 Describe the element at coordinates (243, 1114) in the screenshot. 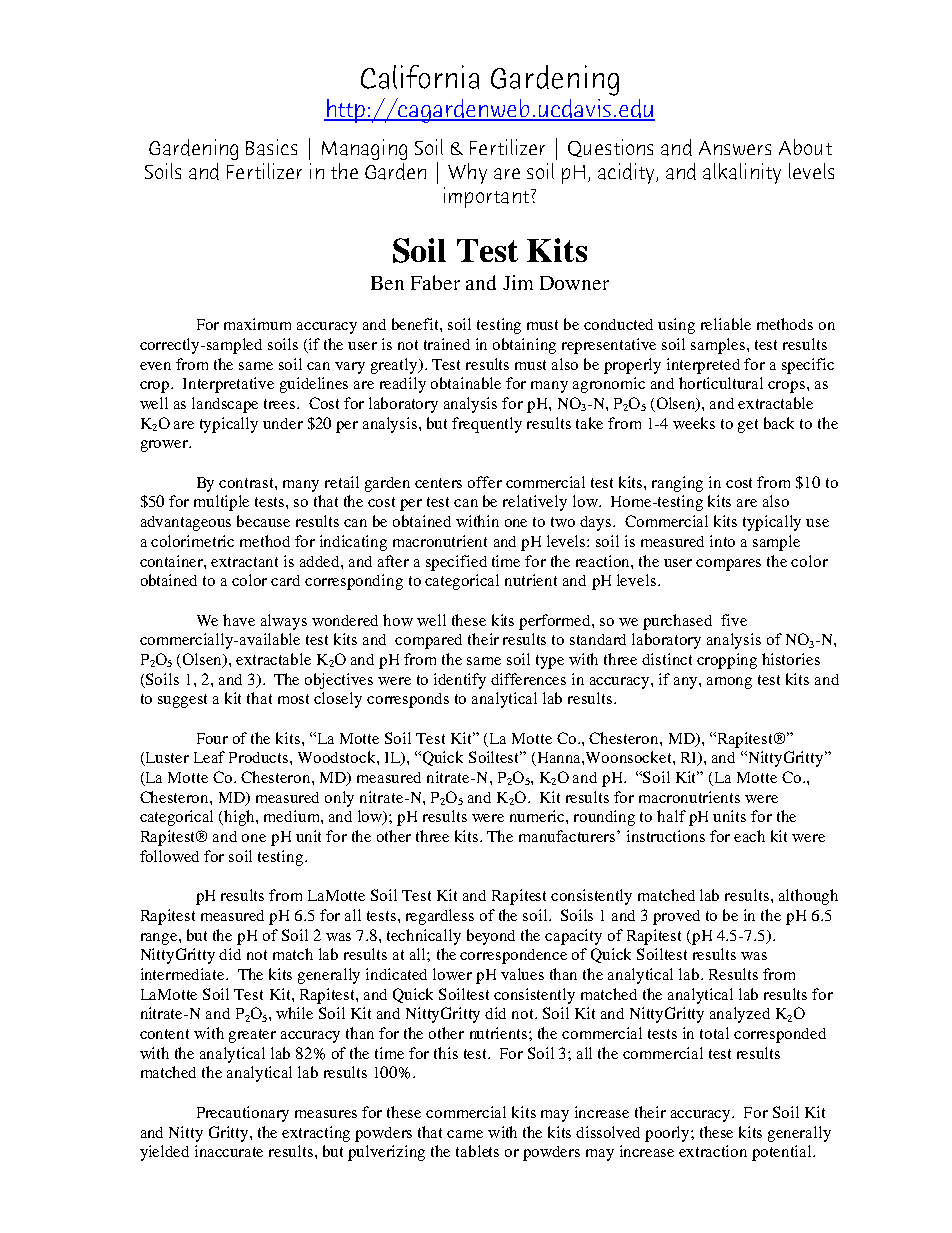

I see `Precautionary` at that location.
